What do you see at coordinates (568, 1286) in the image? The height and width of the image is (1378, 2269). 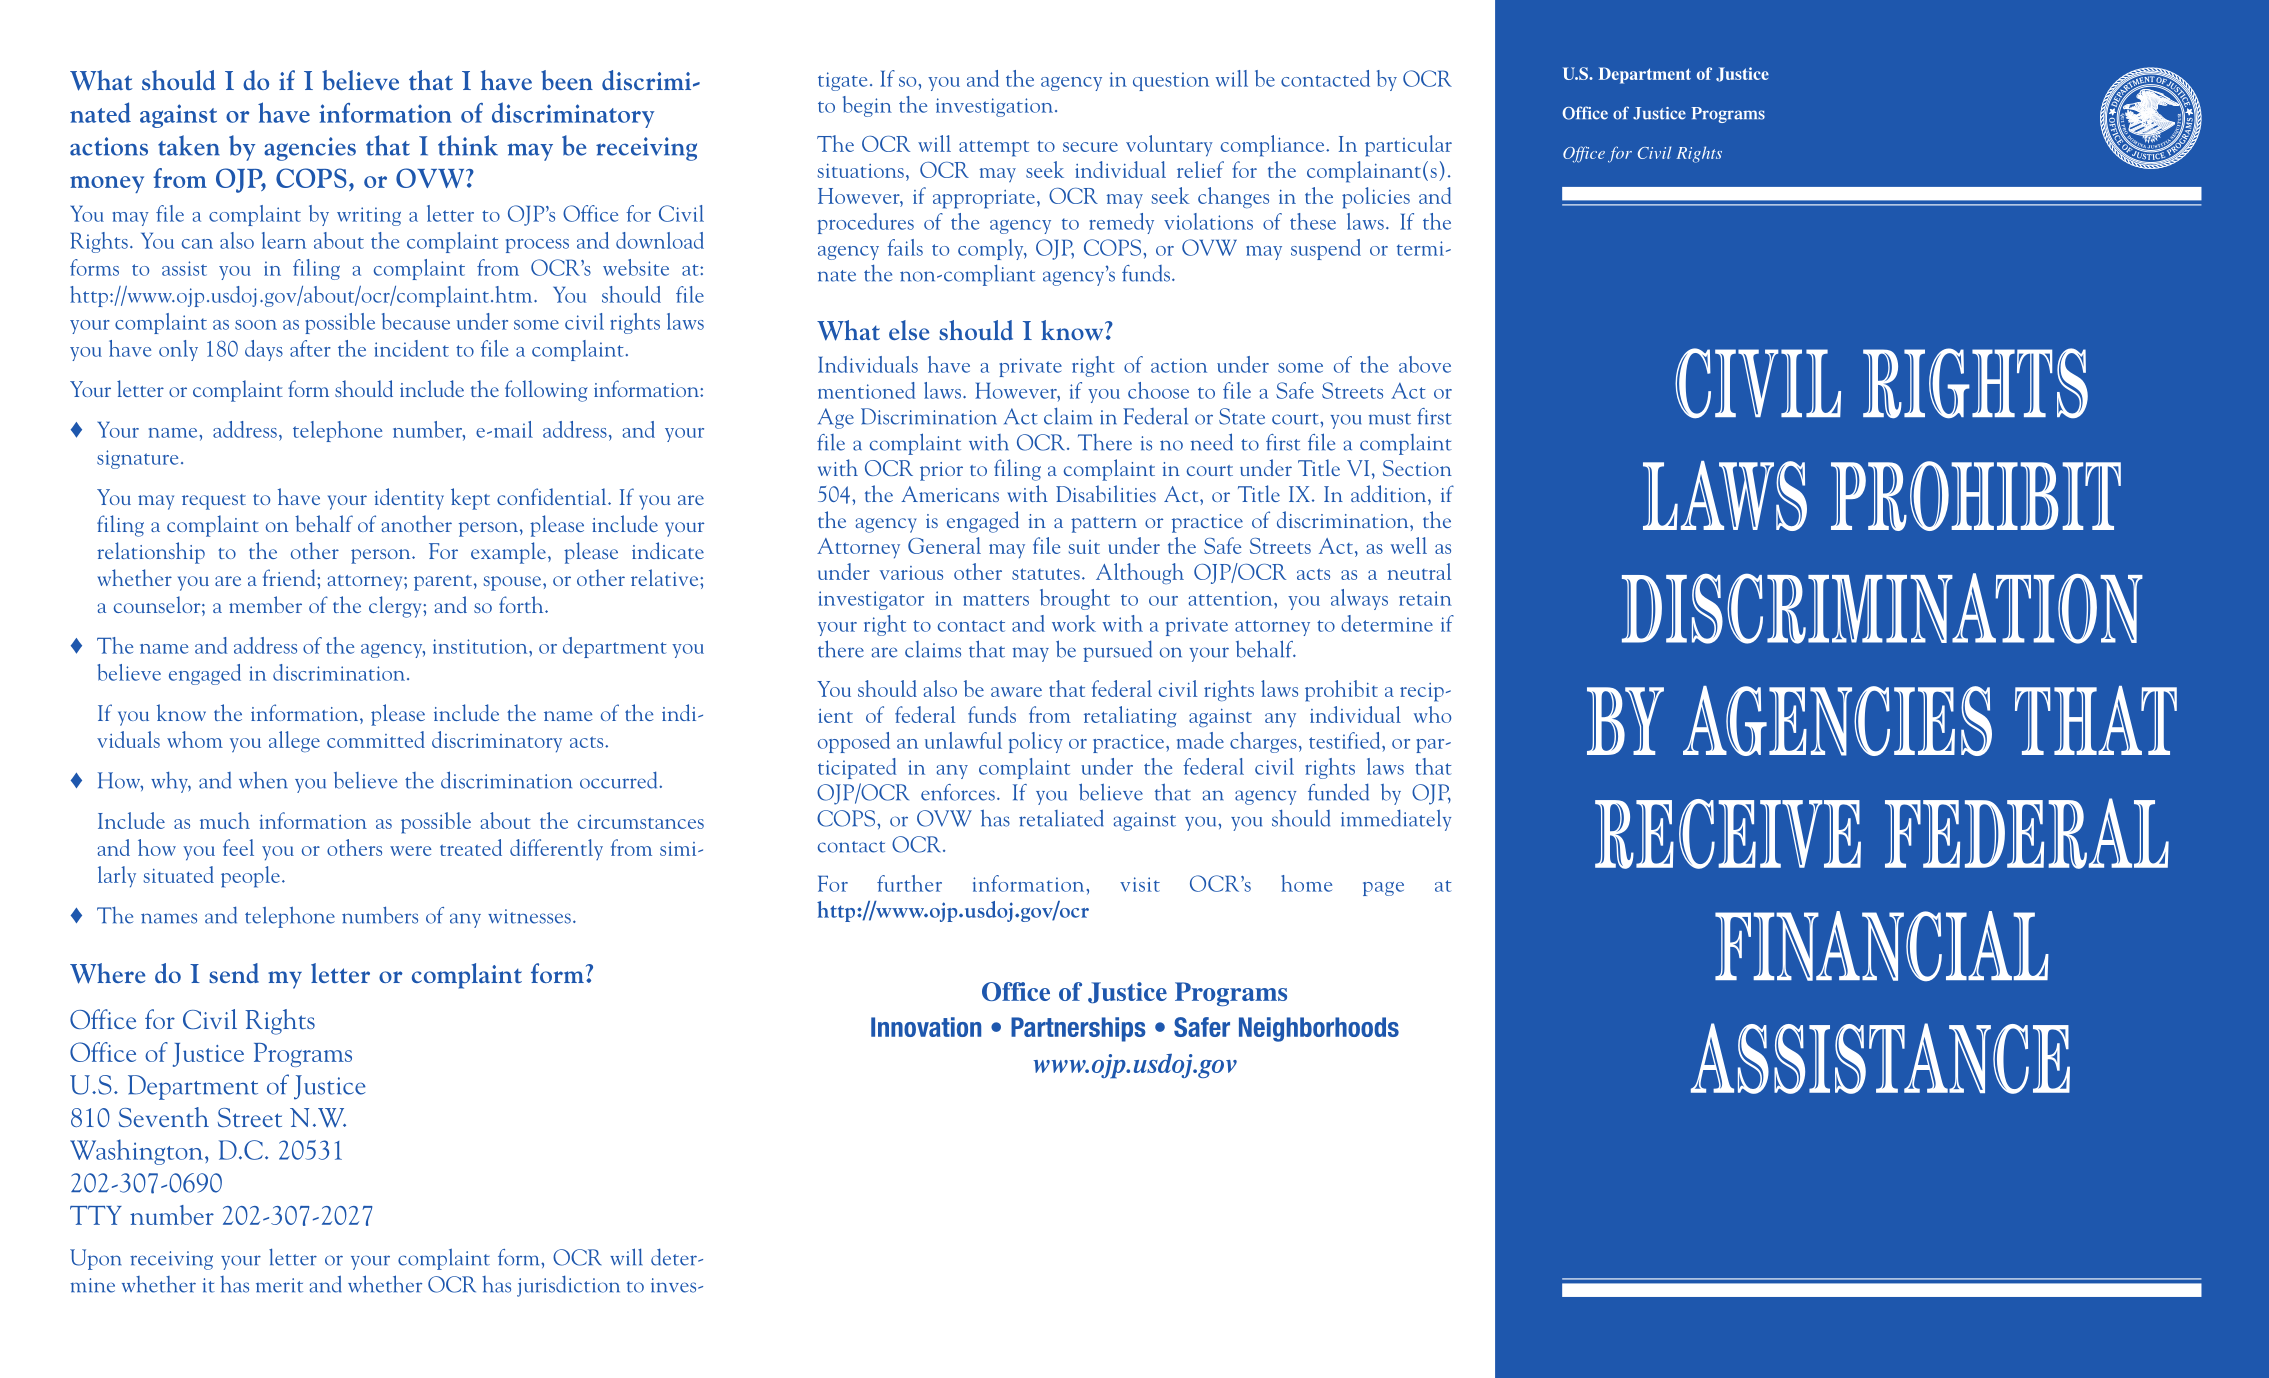 I see `jurisdiction` at bounding box center [568, 1286].
